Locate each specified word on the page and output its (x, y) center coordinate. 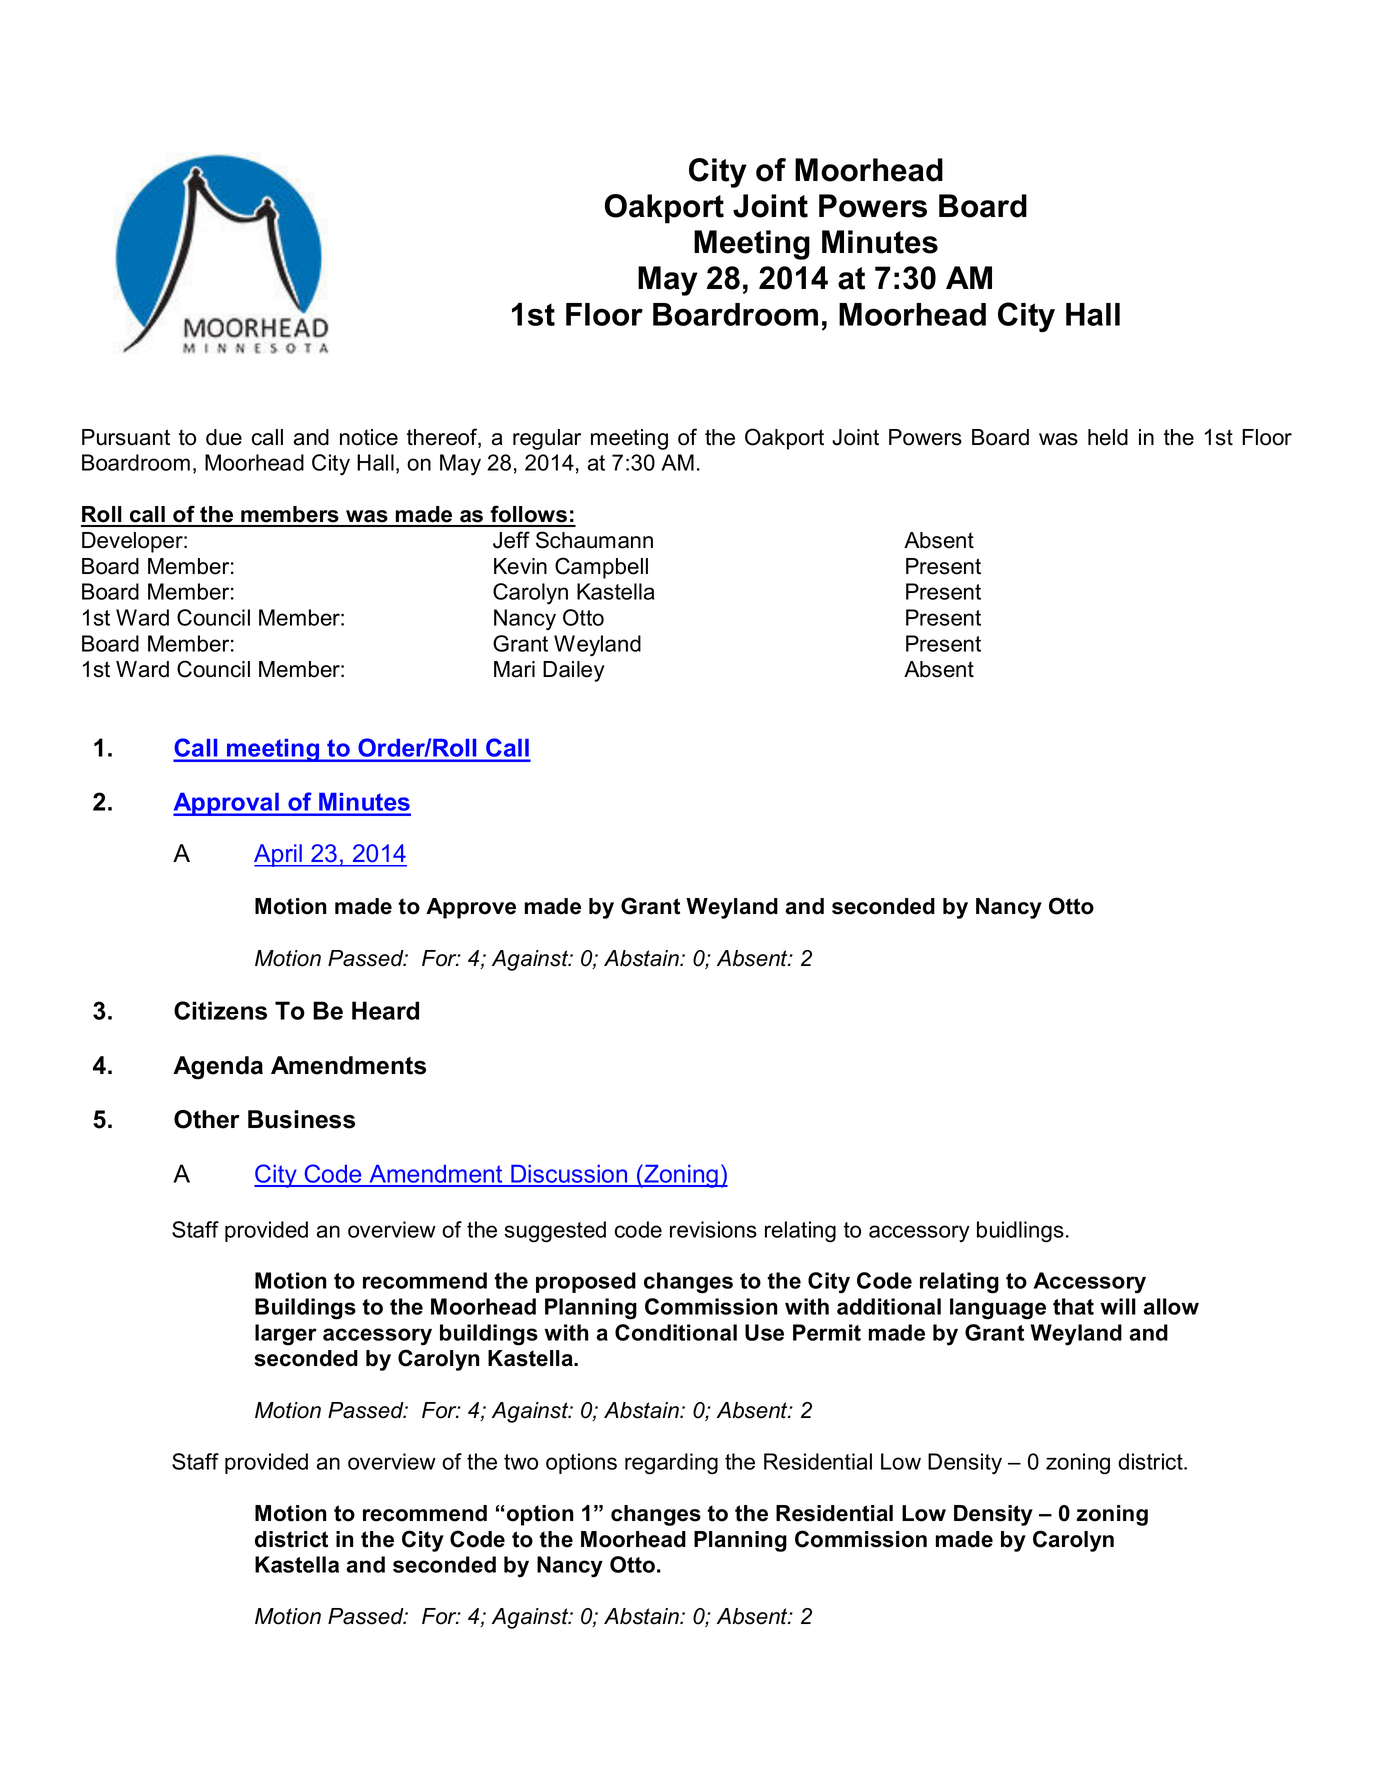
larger (286, 1335)
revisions (713, 1229)
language (998, 1309)
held (1108, 437)
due (224, 437)
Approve (471, 908)
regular (547, 439)
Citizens (220, 1010)
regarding (671, 1464)
